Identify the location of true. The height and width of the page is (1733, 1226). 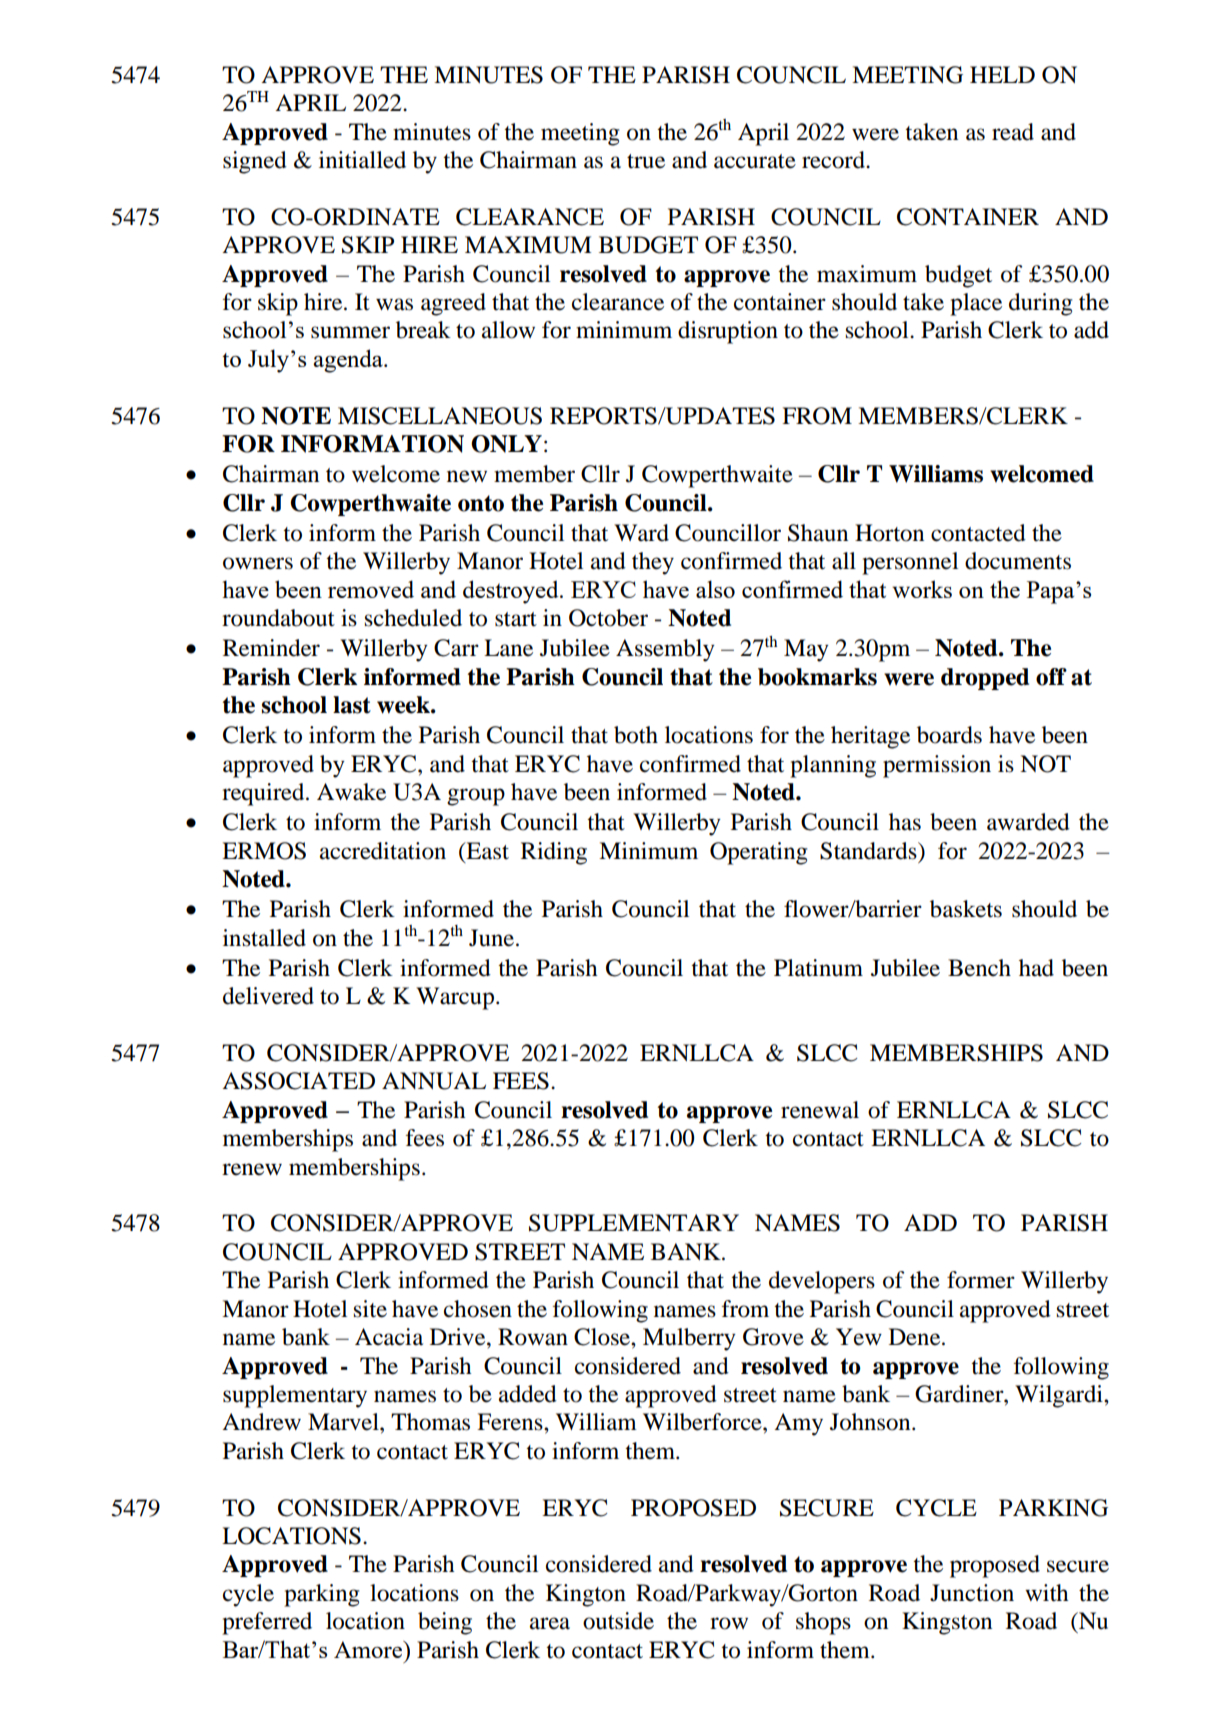
(646, 161).
